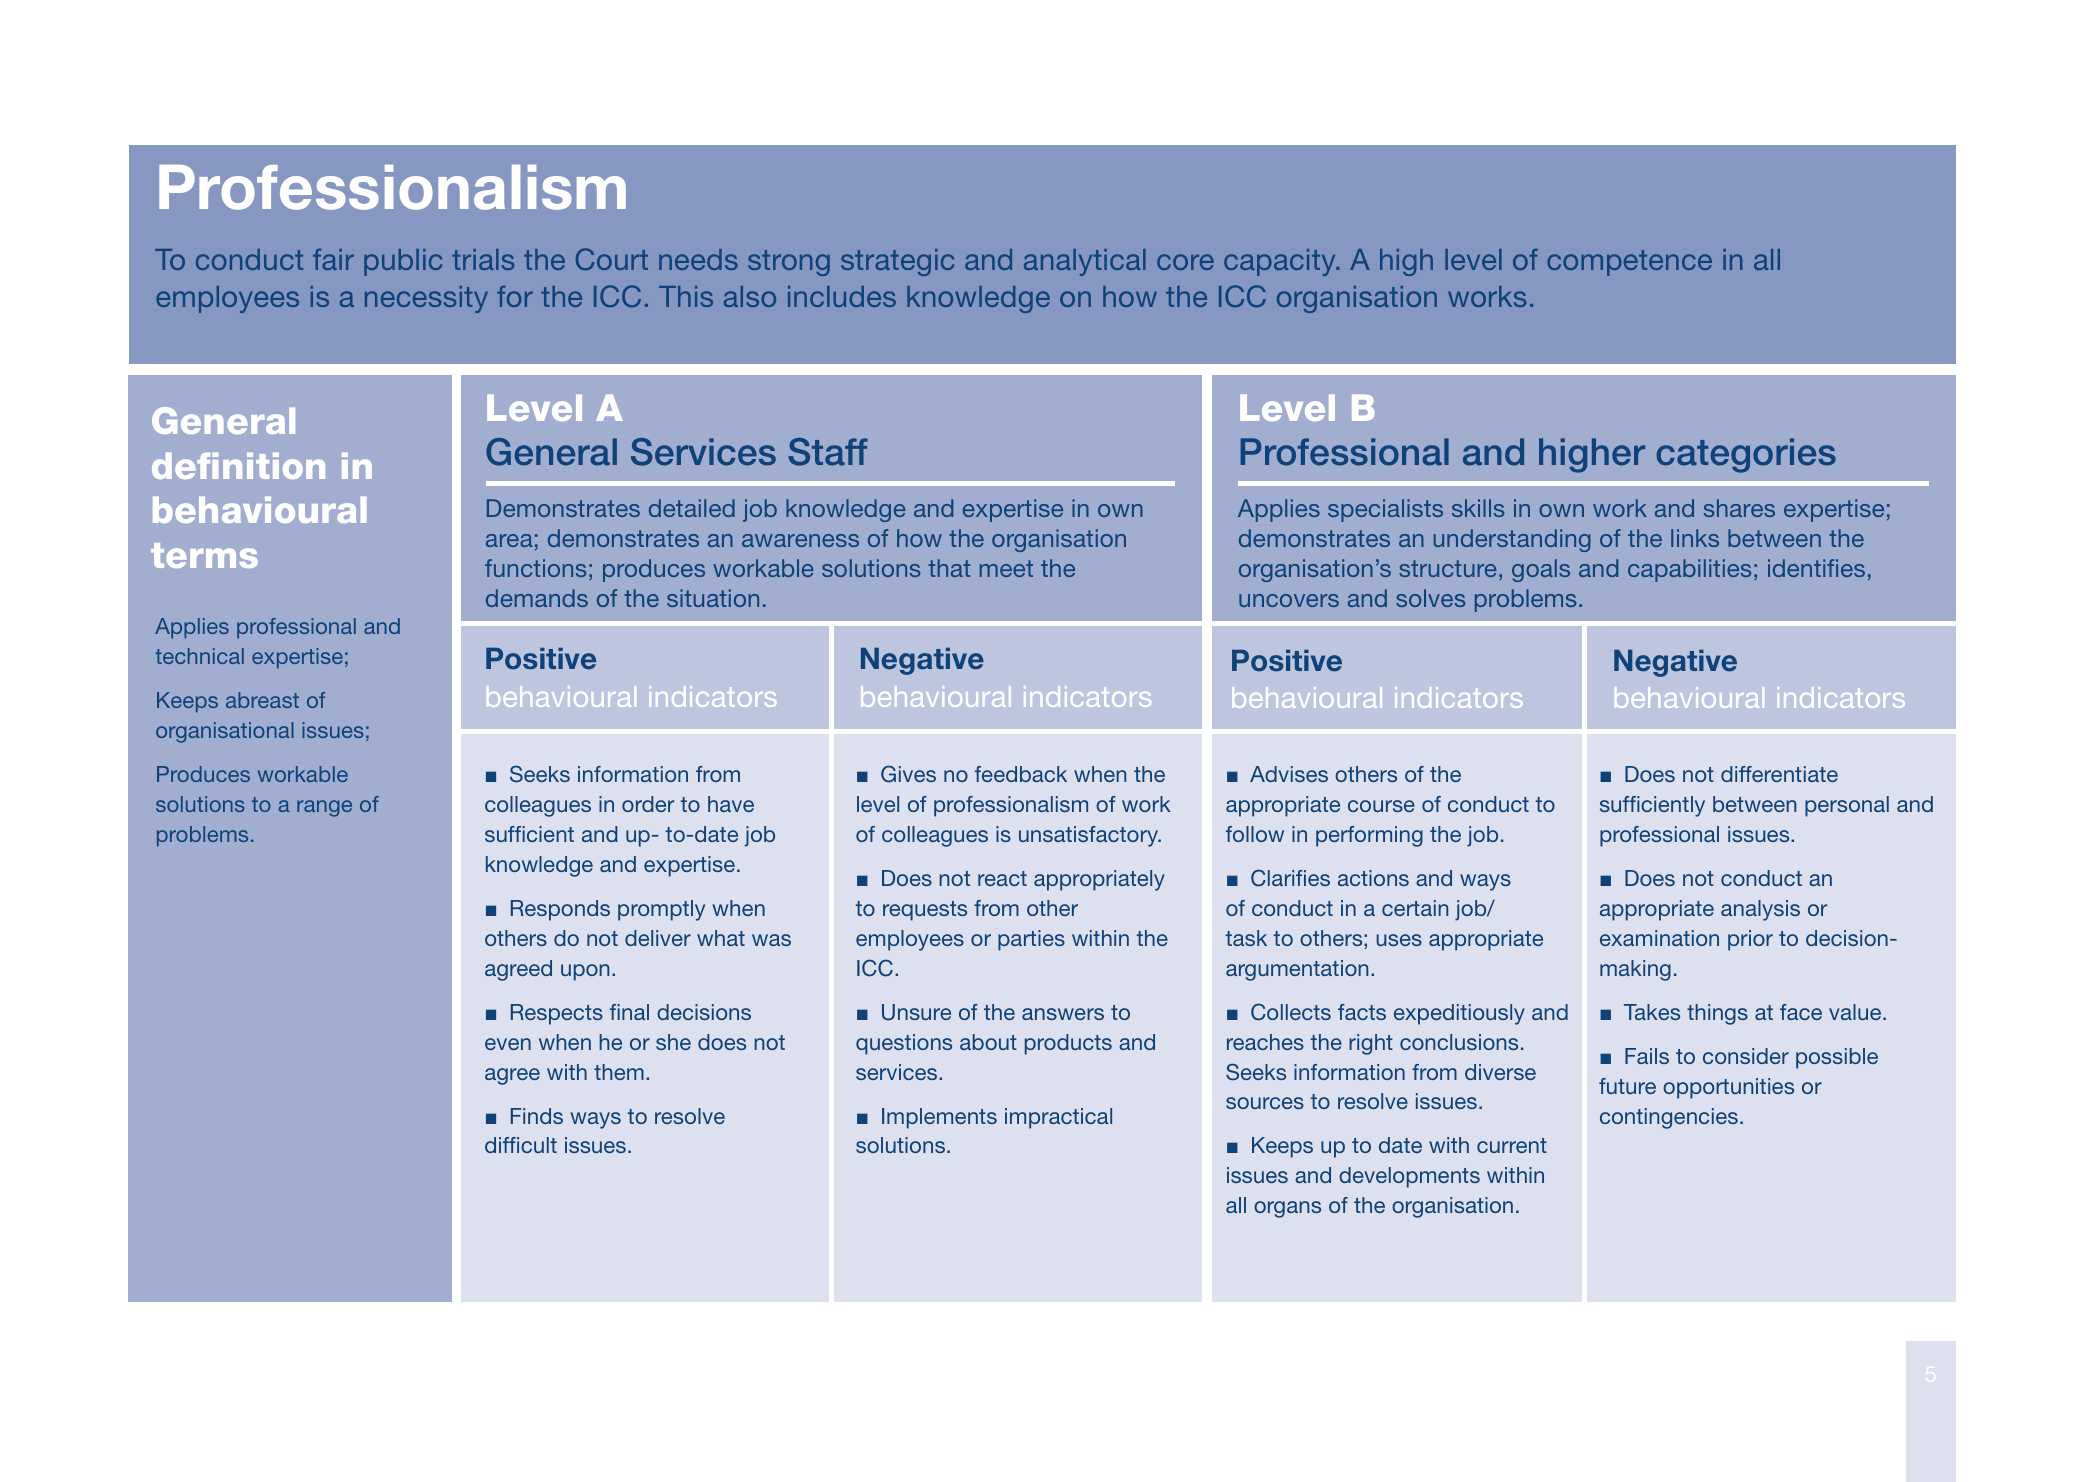 This screenshot has width=2097, height=1482. What do you see at coordinates (426, 299) in the screenshot?
I see `necessity` at bounding box center [426, 299].
